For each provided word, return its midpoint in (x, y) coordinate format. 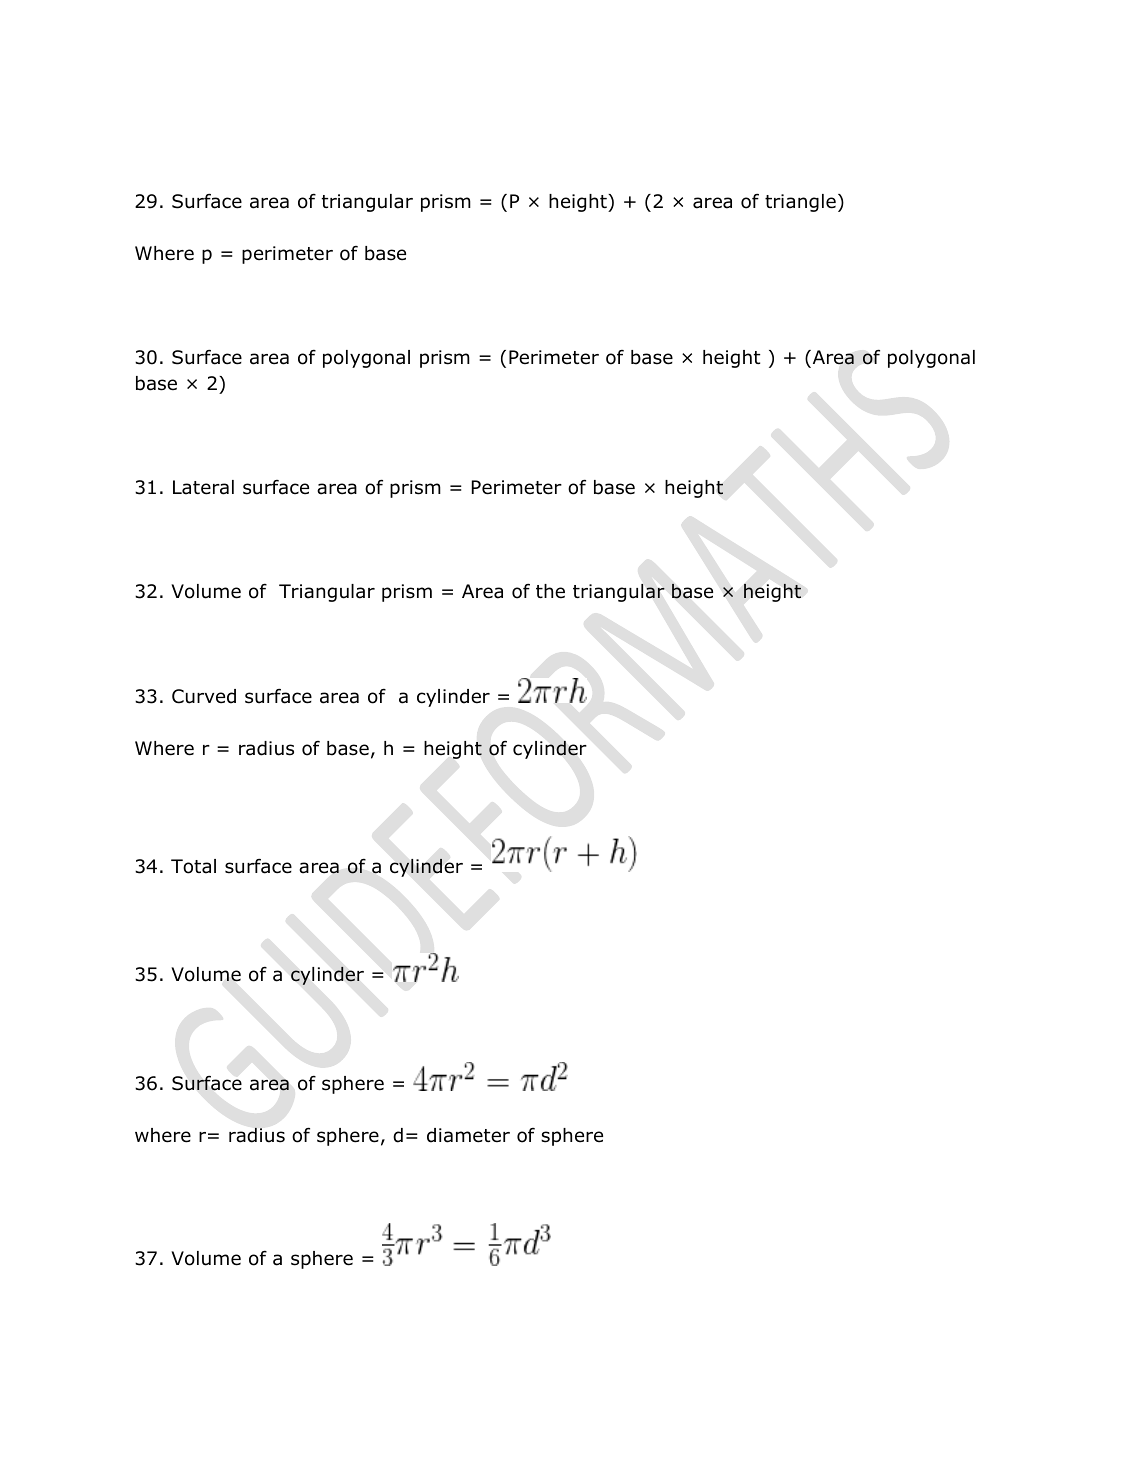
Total (193, 866)
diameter (468, 1135)
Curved (204, 696)
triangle (800, 203)
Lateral (203, 487)
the (550, 591)
